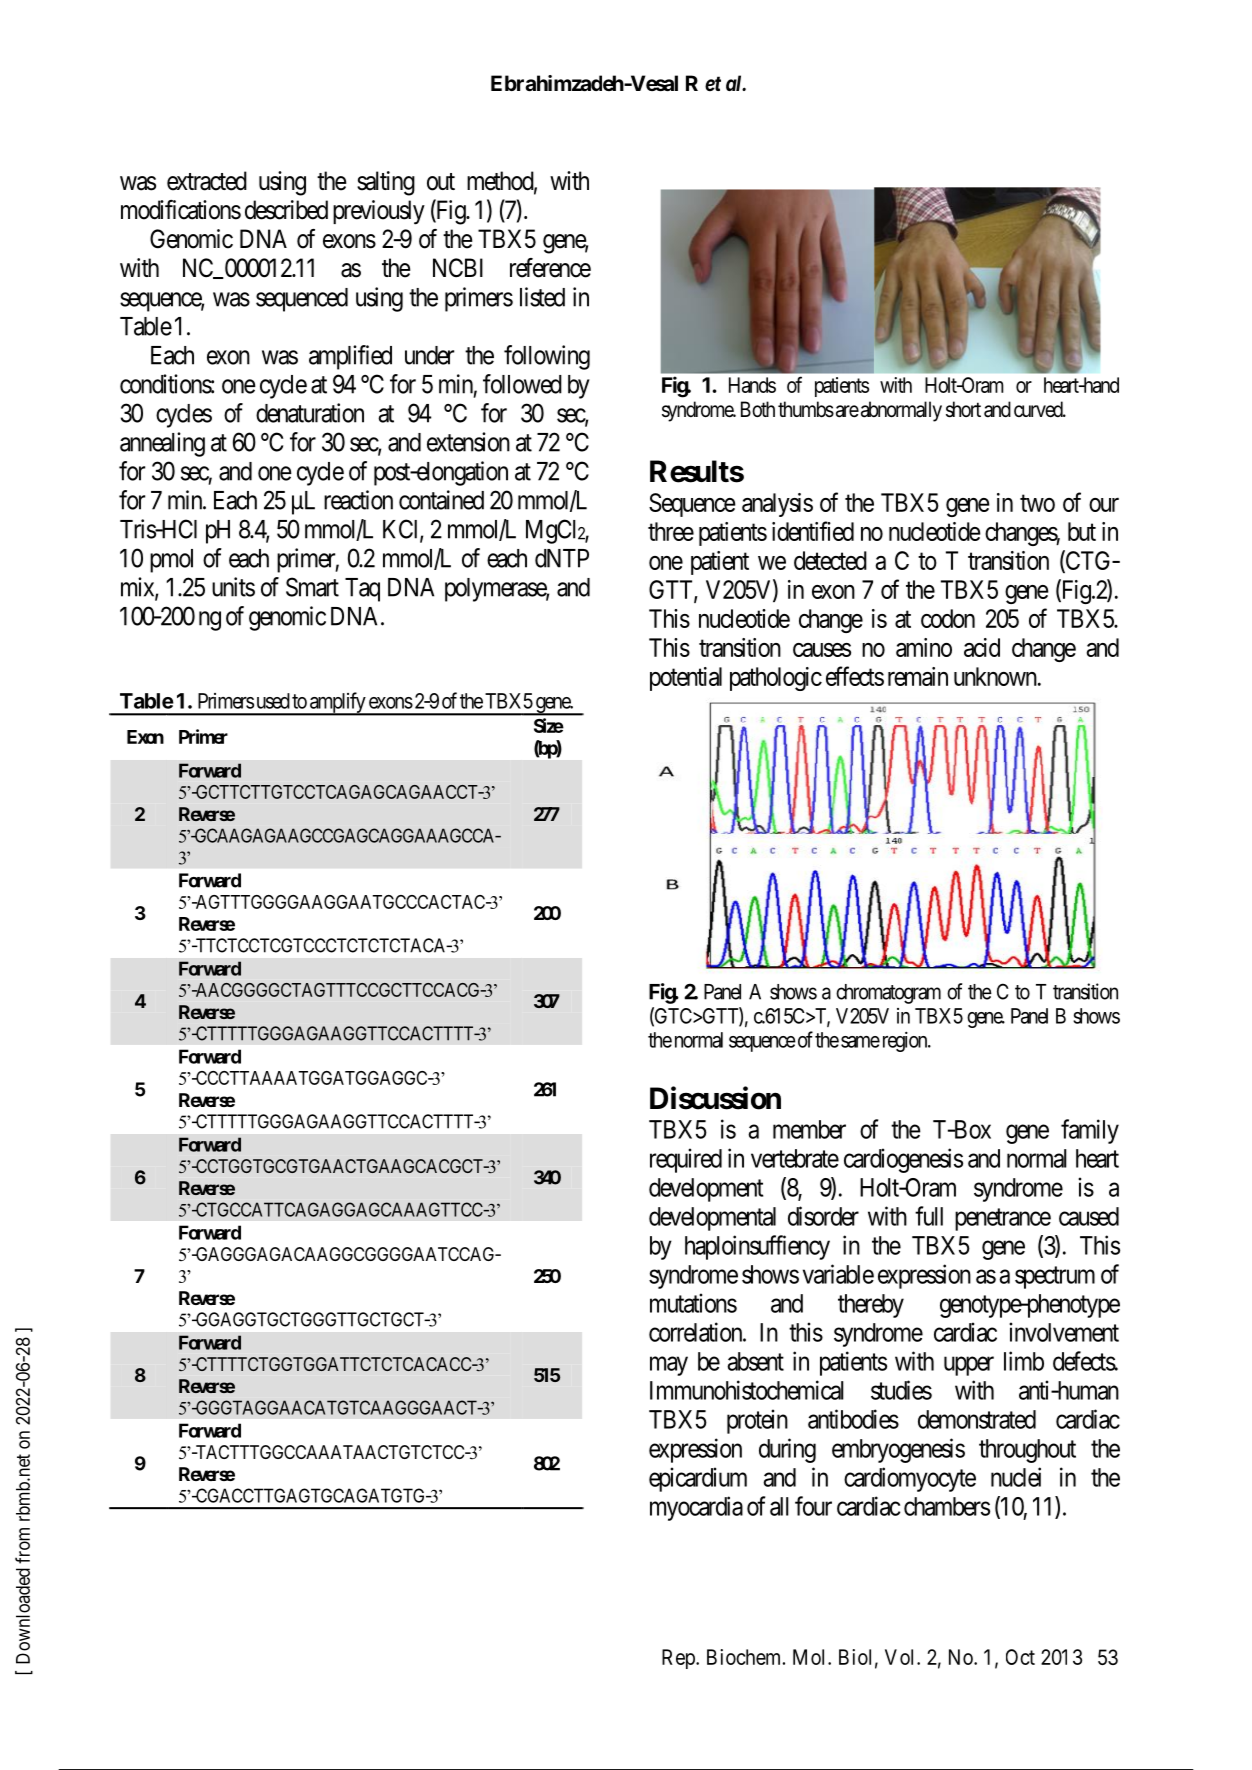  I want to click on described, so click(286, 210).
